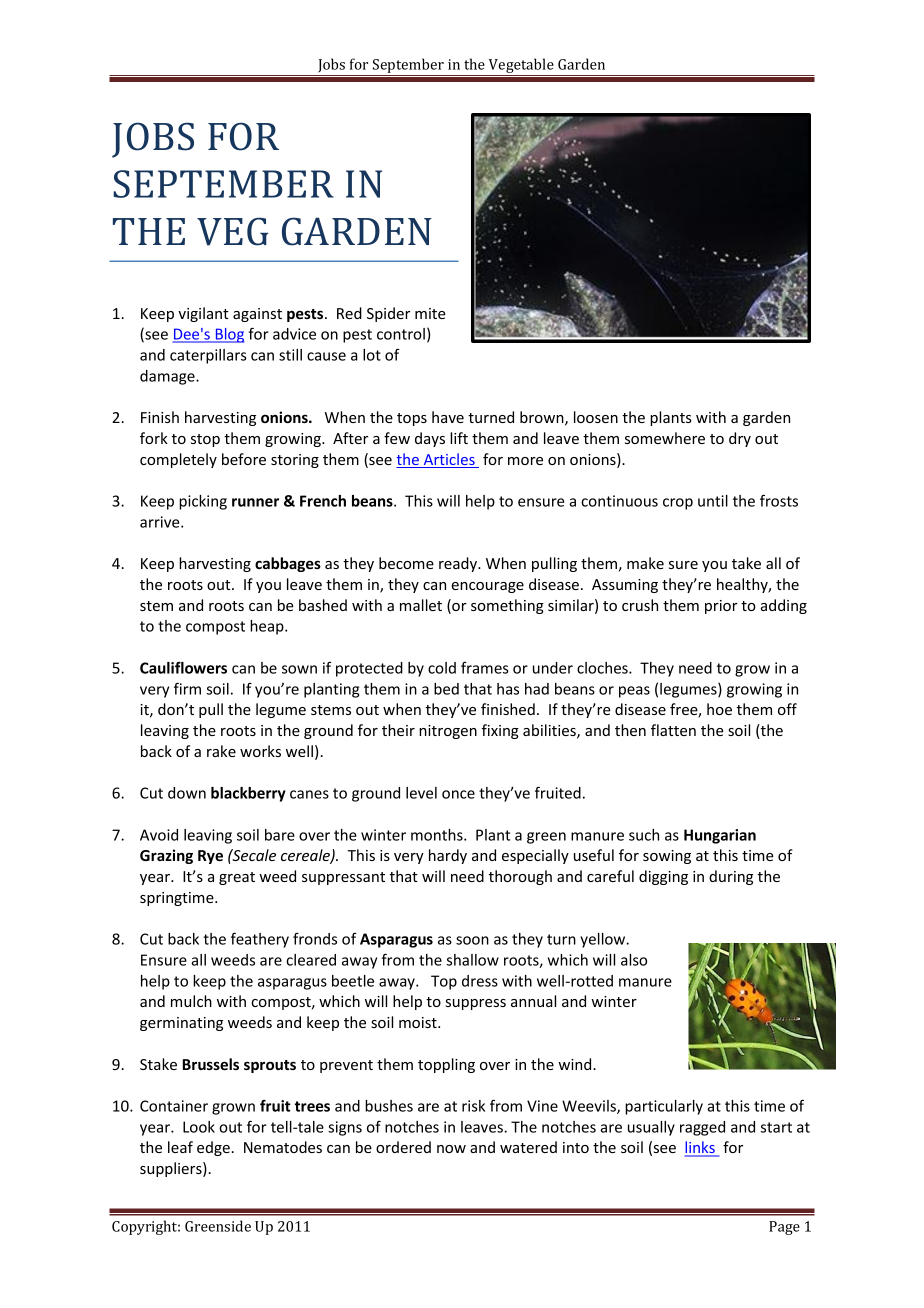 The image size is (924, 1308). What do you see at coordinates (451, 1149) in the document?
I see `now` at bounding box center [451, 1149].
